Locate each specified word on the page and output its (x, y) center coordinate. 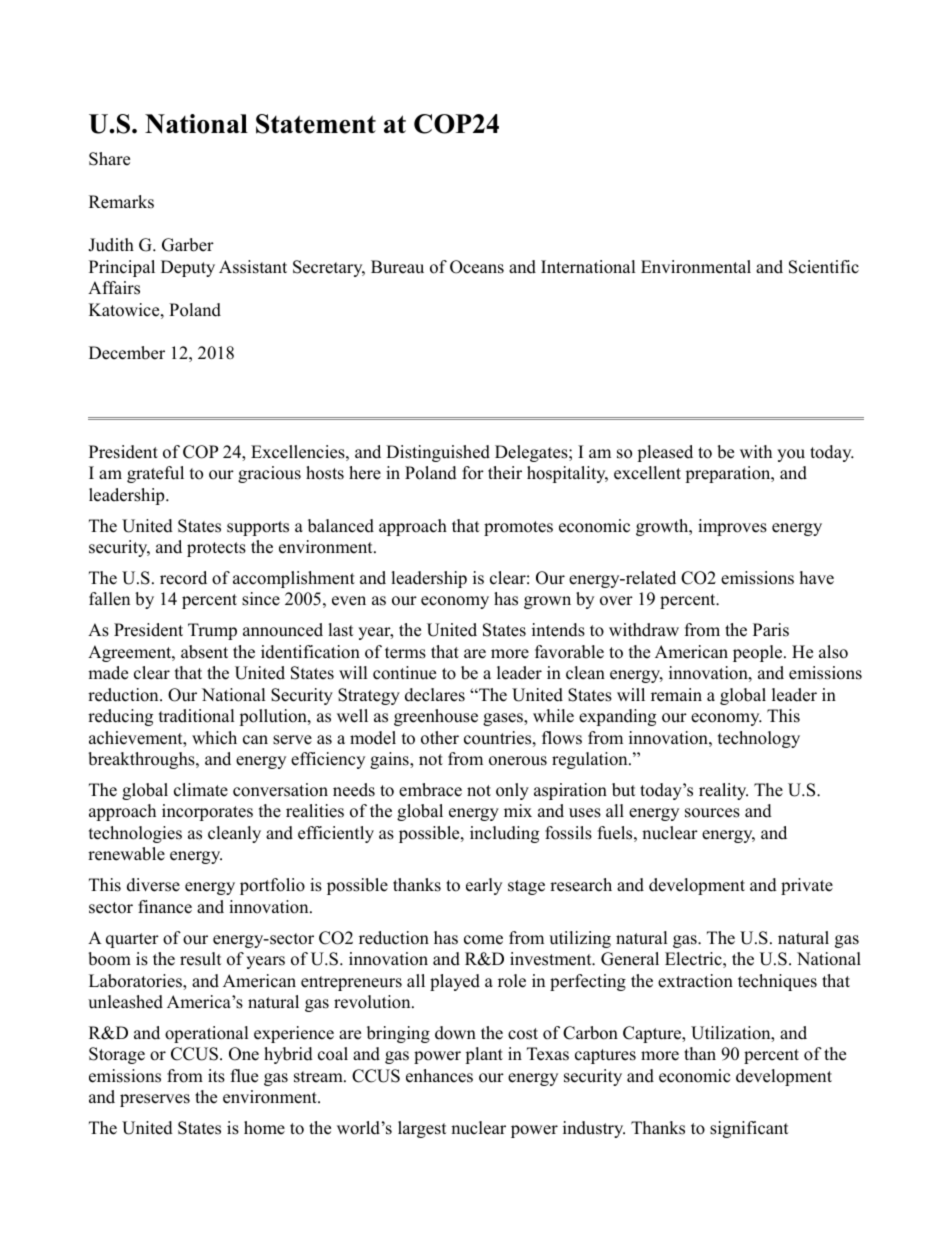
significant (749, 1129)
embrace (430, 790)
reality (723, 791)
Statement (316, 124)
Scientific (824, 267)
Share (109, 159)
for (473, 473)
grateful (155, 474)
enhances (439, 1076)
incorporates (207, 812)
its (216, 1076)
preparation (729, 474)
